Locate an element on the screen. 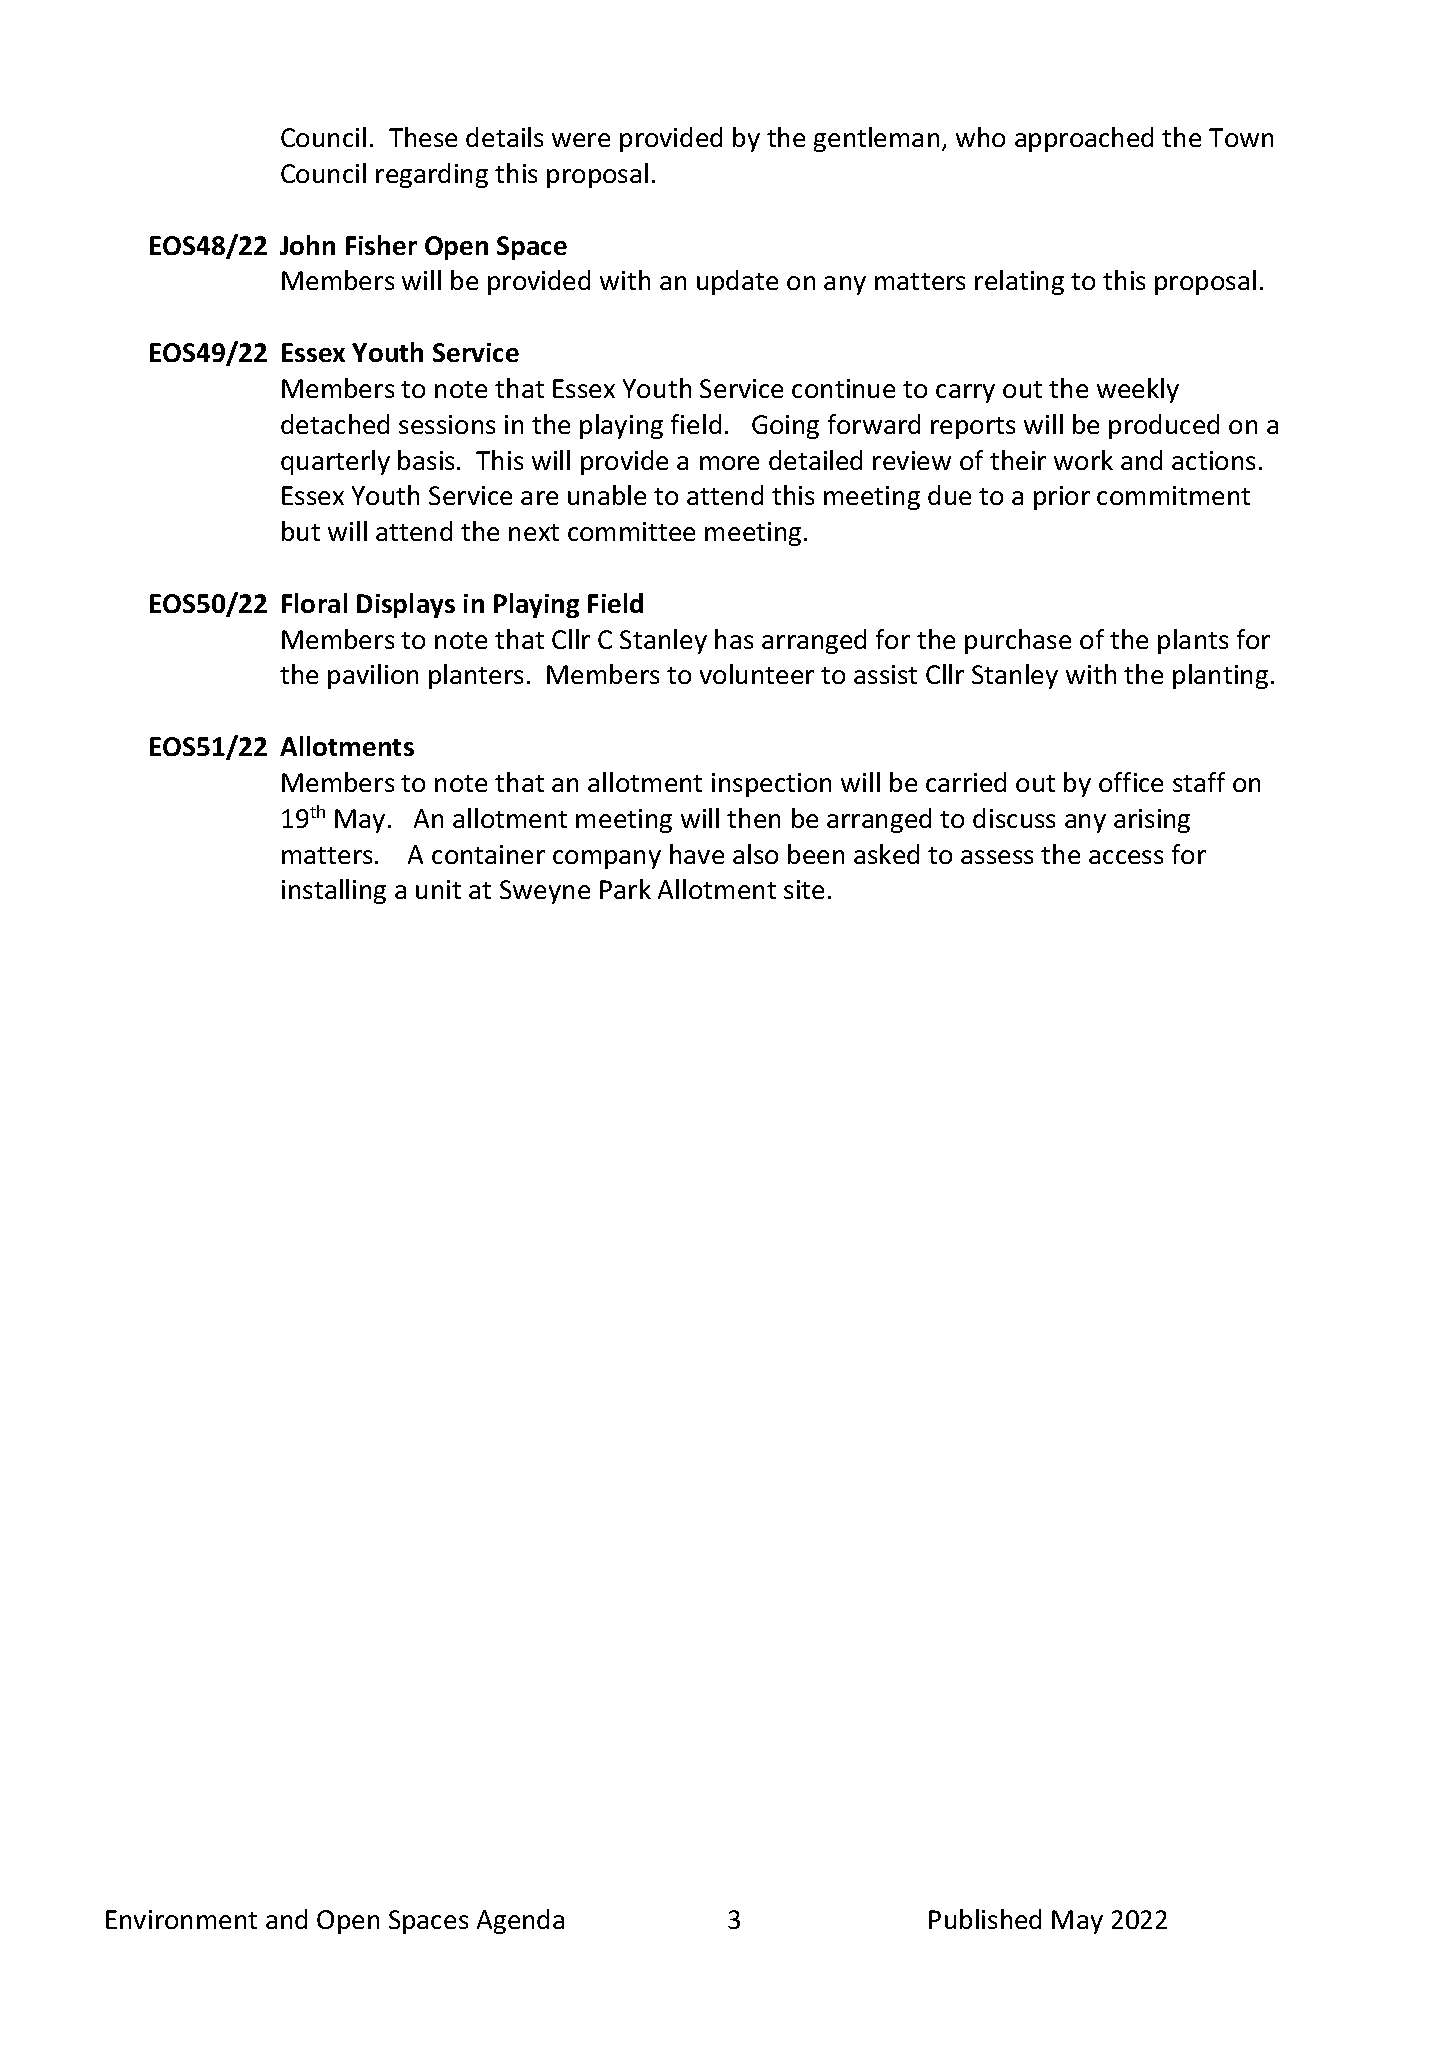 Image resolution: width=1456 pixels, height=2058 pixels. Environment is located at coordinates (181, 1919).
